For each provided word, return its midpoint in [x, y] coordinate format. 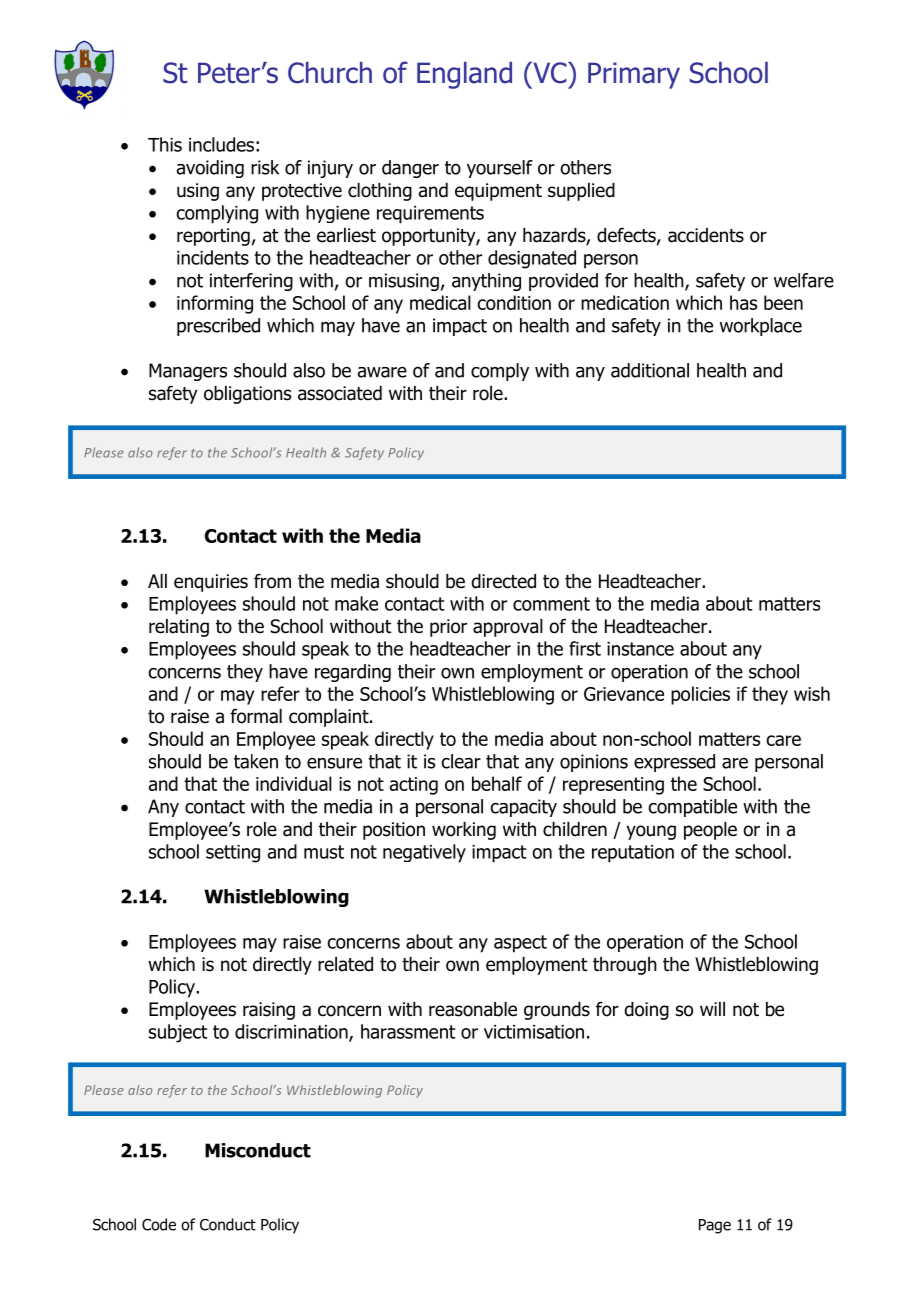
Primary [634, 75]
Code [159, 1224]
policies [700, 695]
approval [508, 628]
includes [221, 144]
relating [179, 628]
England [464, 75]
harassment [408, 1031]
